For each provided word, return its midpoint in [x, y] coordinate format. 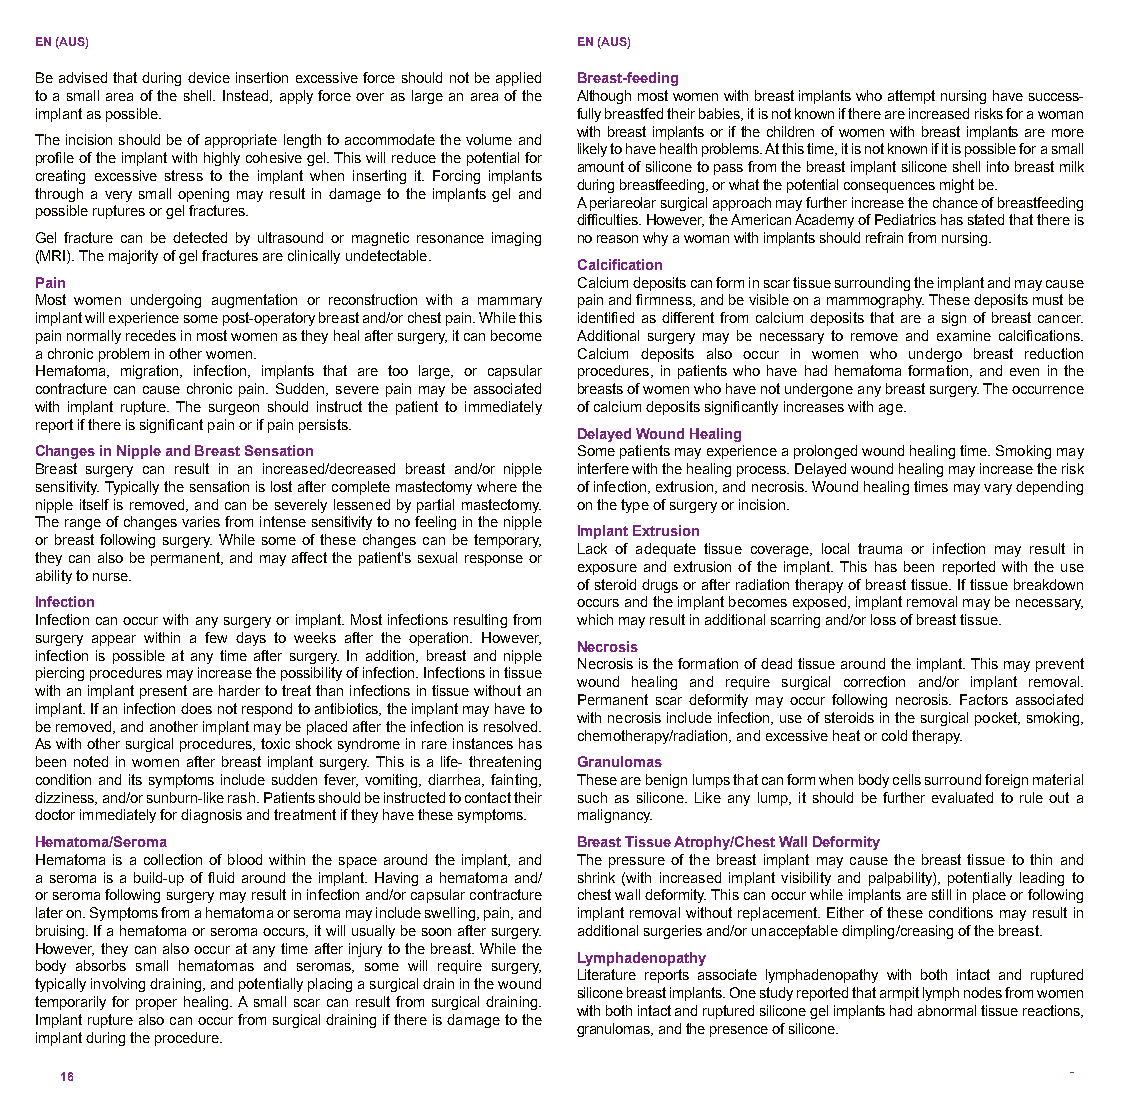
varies [201, 521]
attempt [911, 97]
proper [156, 1004]
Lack [592, 548]
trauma [880, 548]
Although [604, 97]
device [209, 77]
